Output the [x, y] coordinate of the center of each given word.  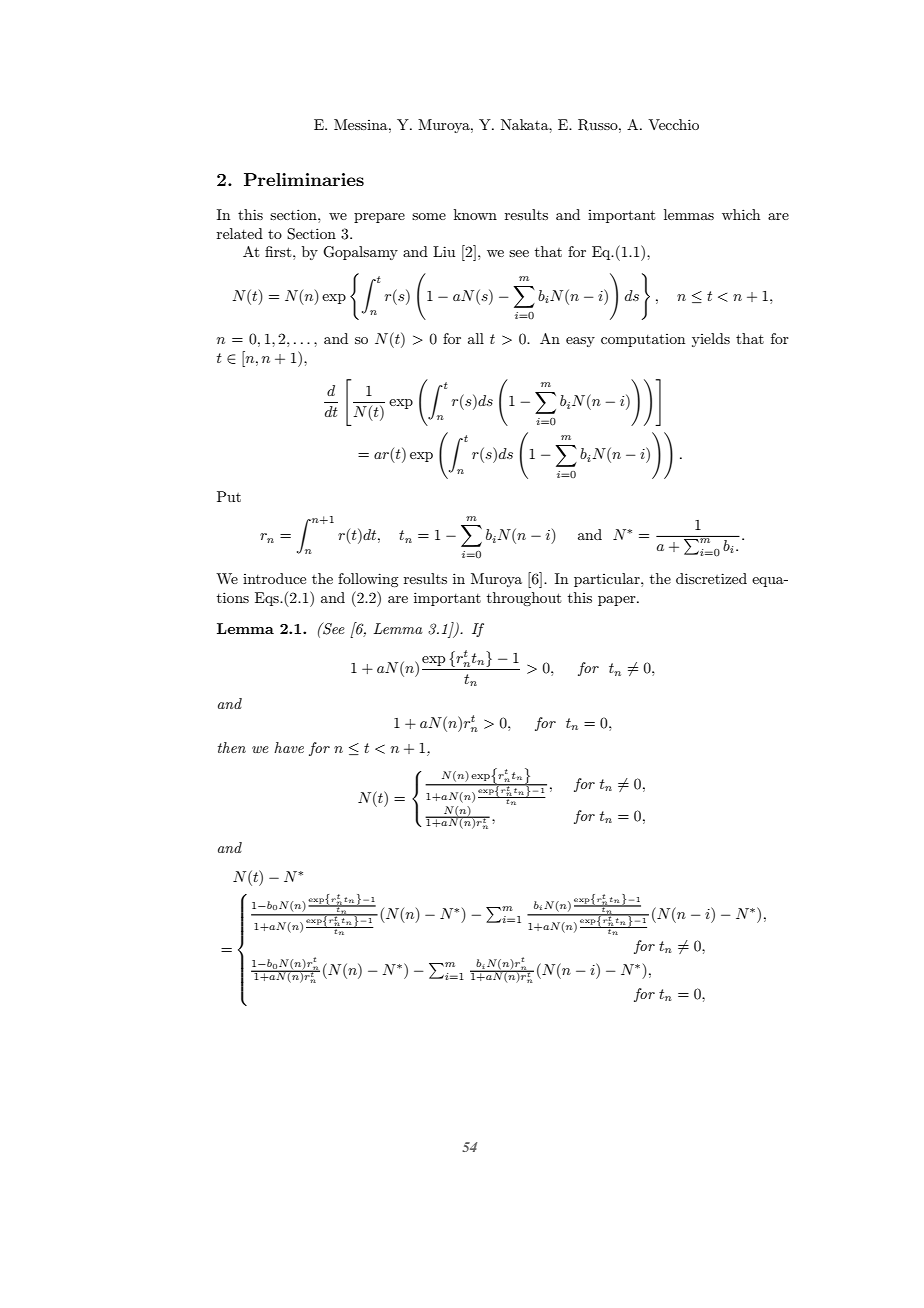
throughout [524, 599]
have [289, 747]
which [741, 214]
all [476, 338]
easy [580, 342]
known [475, 214]
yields [711, 340]
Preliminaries [304, 179]
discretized [711, 578]
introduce [274, 578]
